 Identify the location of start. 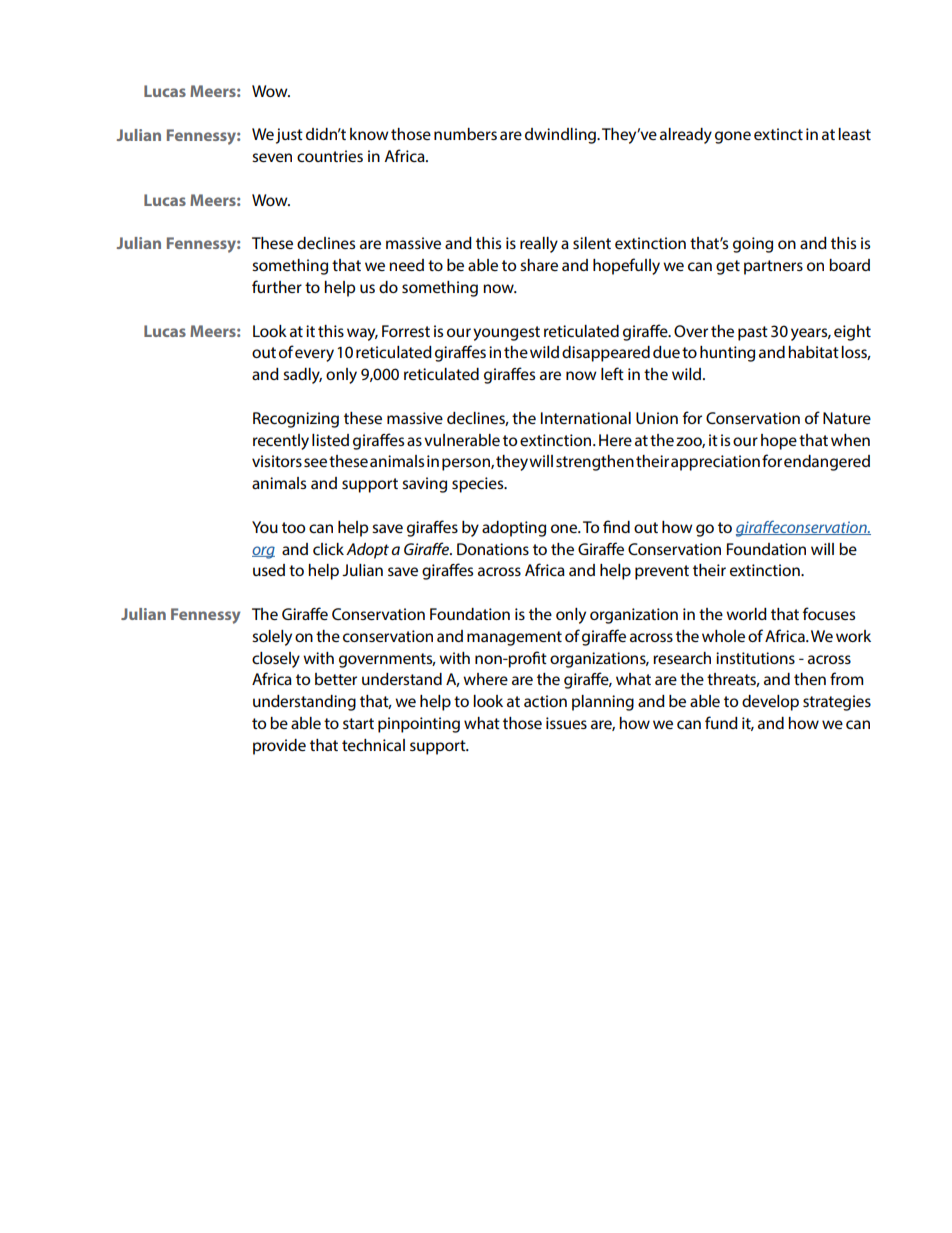
(358, 723).
